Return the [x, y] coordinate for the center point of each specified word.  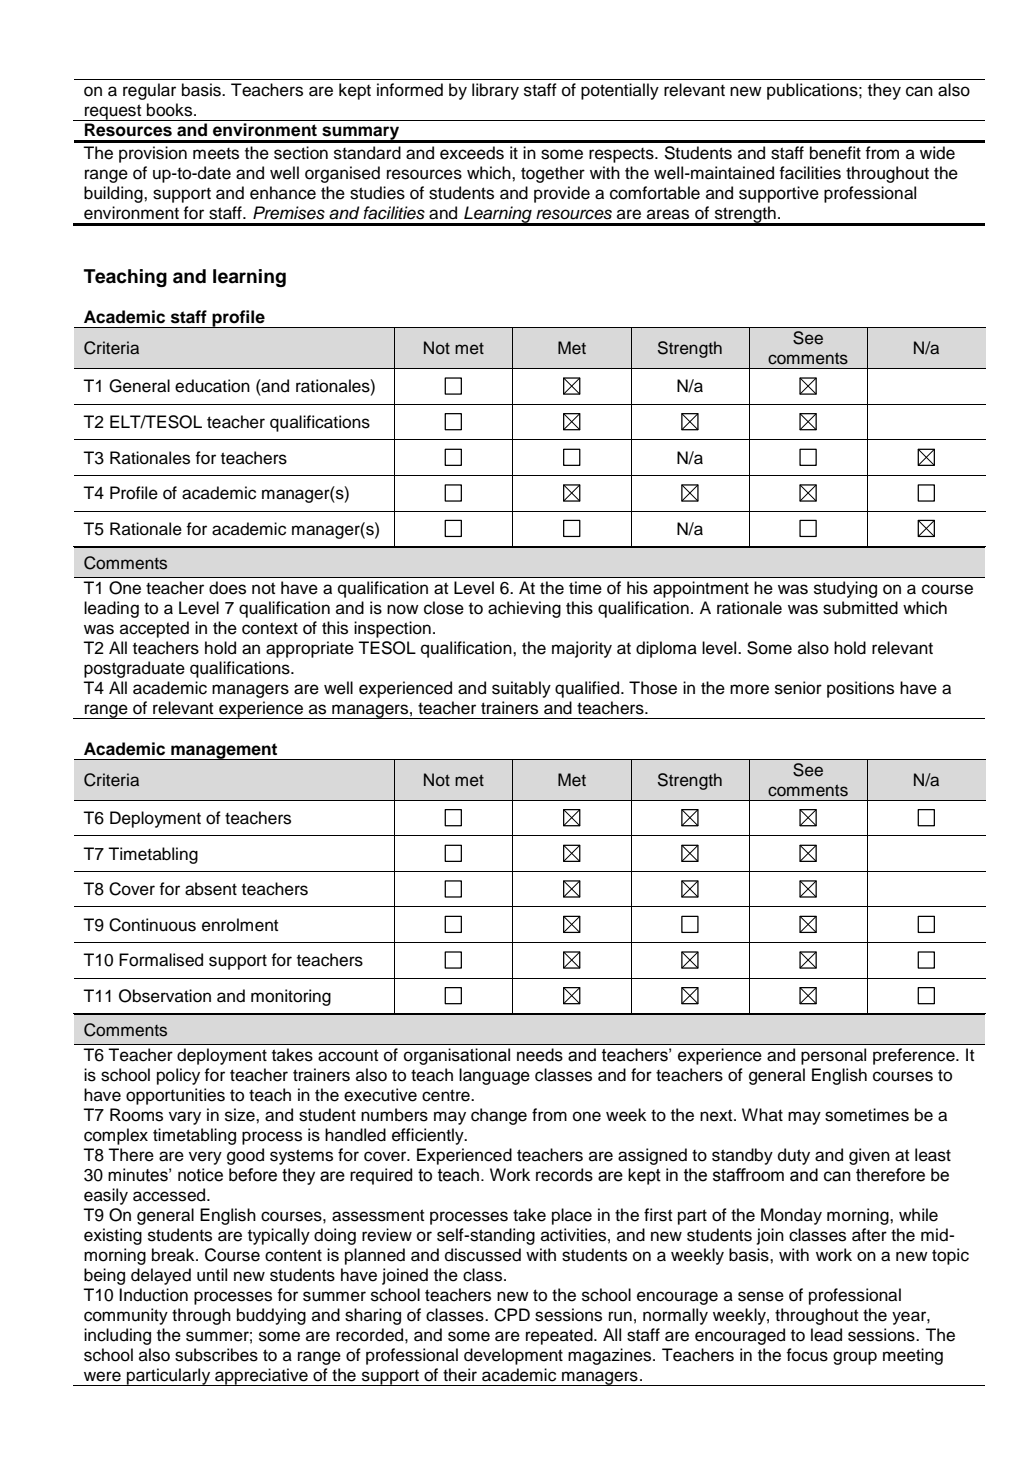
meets [216, 154]
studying [845, 589]
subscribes [216, 1355]
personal [833, 1056]
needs [540, 1055]
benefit [835, 153]
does [227, 588]
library [495, 91]
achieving [524, 609]
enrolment [240, 925]
